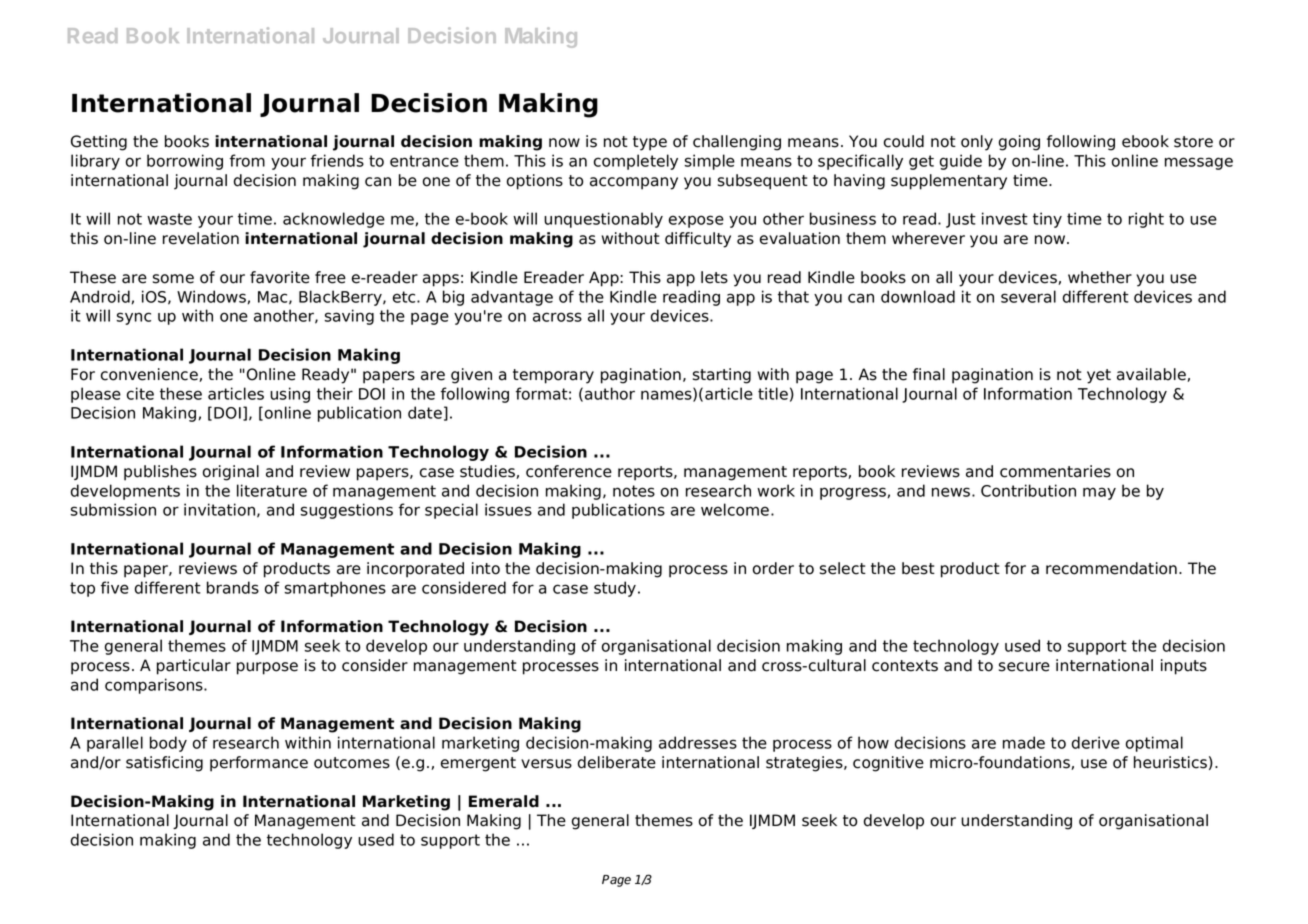 The image size is (1308, 924). Describe the element at coordinates (150, 375) in the screenshot. I see `convenience` at that location.
